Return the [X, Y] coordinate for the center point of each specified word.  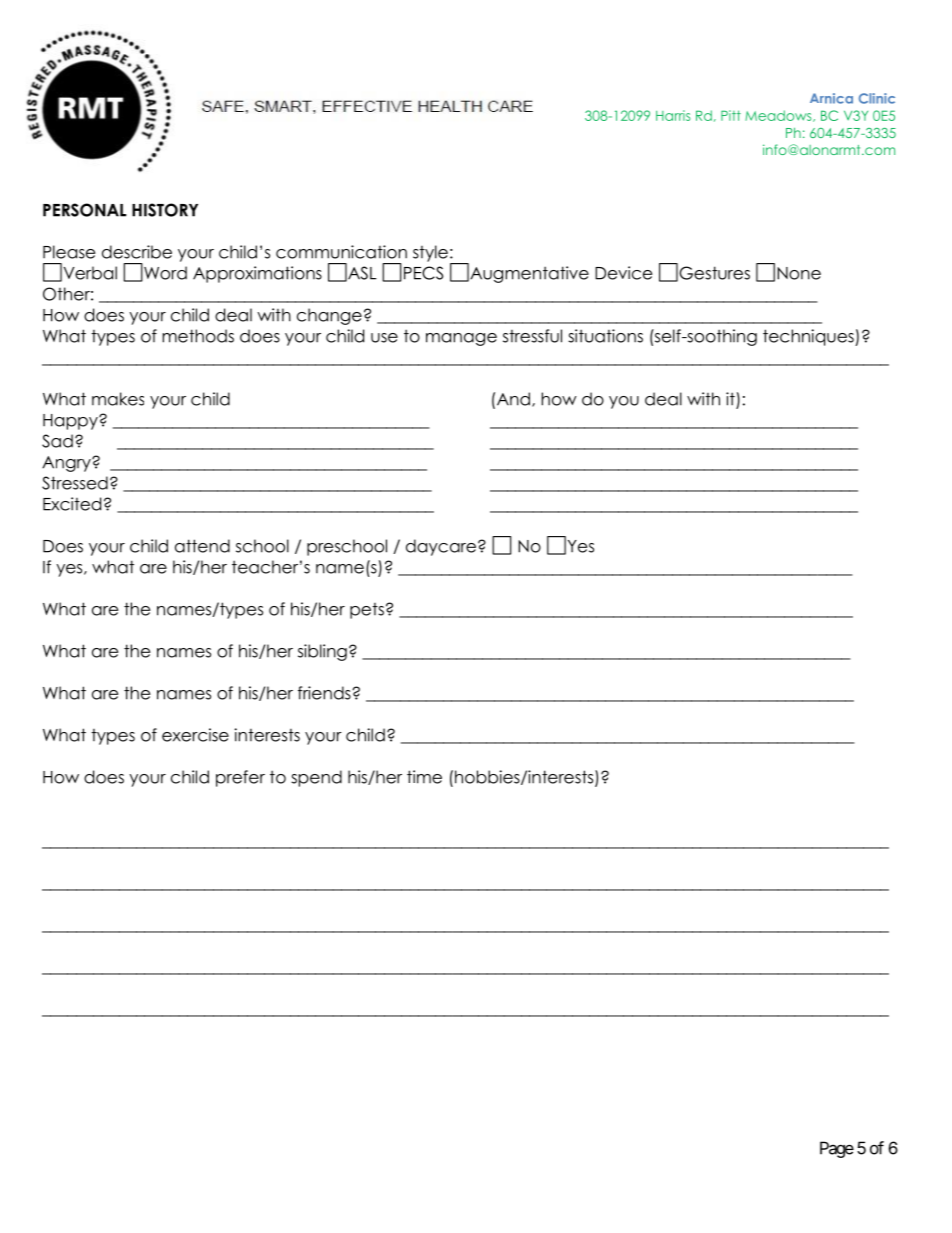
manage [461, 339]
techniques [809, 337]
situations [605, 336]
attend [202, 546]
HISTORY [165, 210]
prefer [240, 778]
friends [325, 693]
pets [367, 611]
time [424, 777]
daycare [441, 547]
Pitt [731, 115]
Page [837, 1149]
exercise [195, 735]
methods [198, 336]
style [430, 253]
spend [316, 778]
